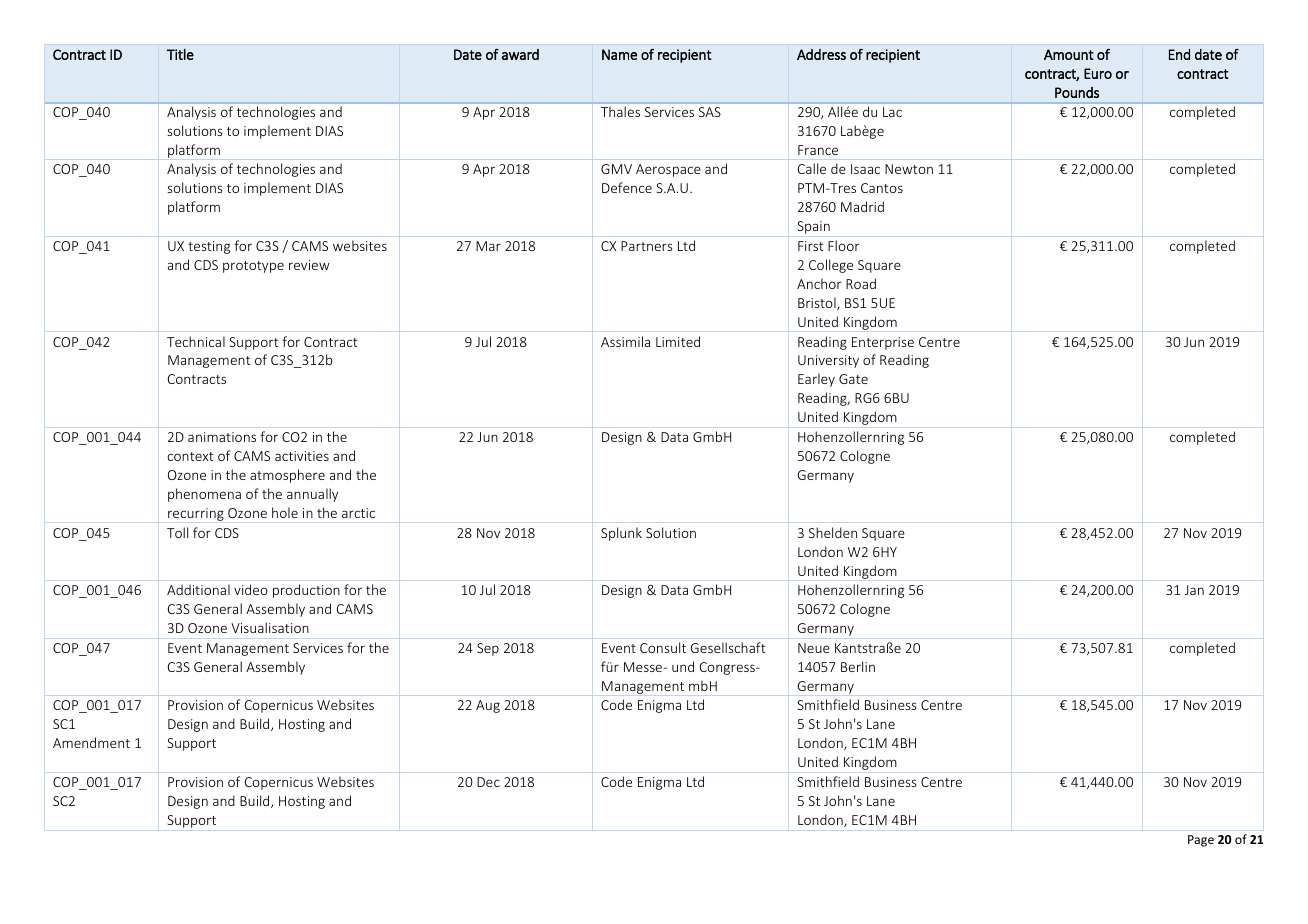 This screenshot has height=924, width=1308. Describe the element at coordinates (222, 437) in the screenshot. I see `animations` at that location.
